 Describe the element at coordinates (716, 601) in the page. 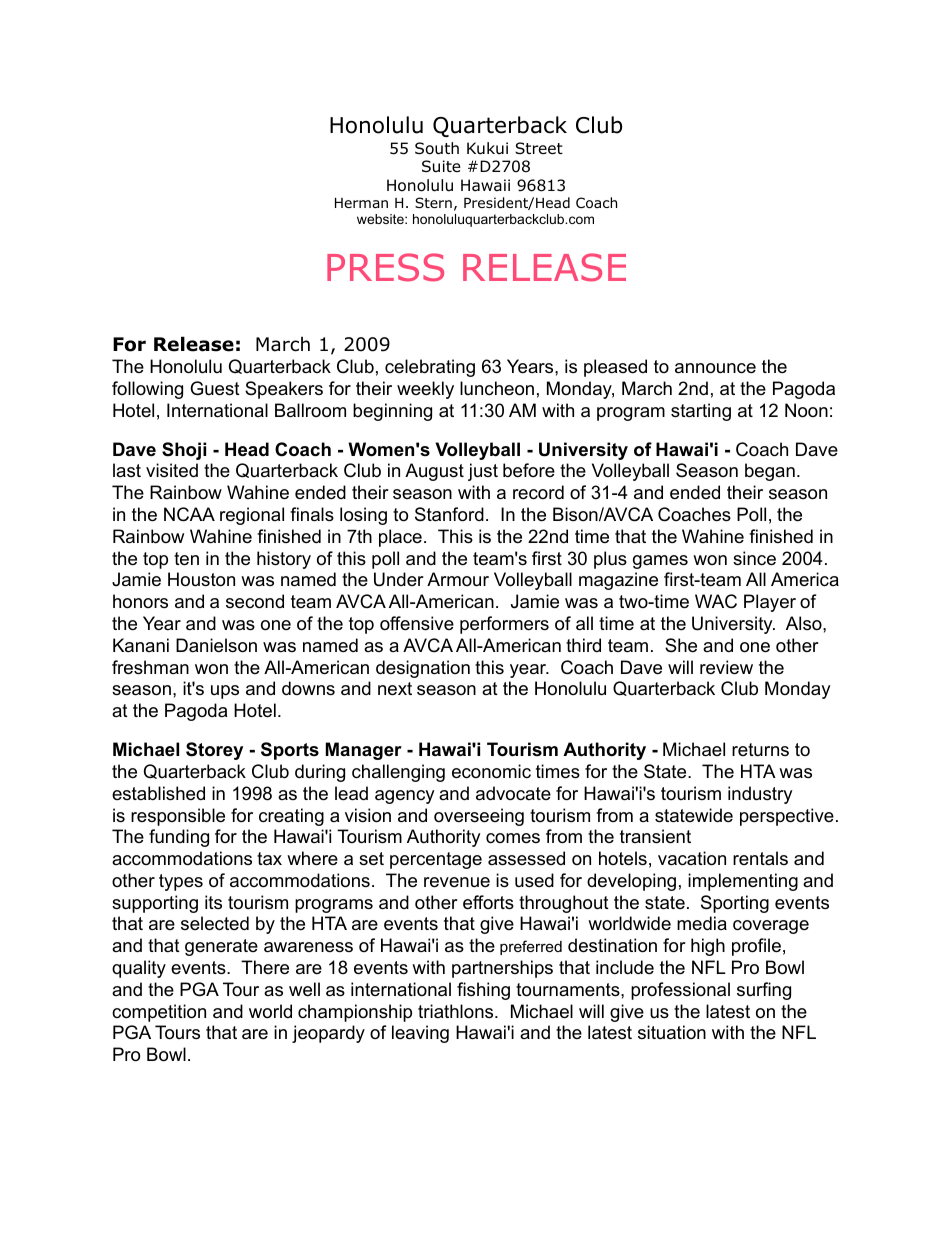

I see `WAC` at that location.
